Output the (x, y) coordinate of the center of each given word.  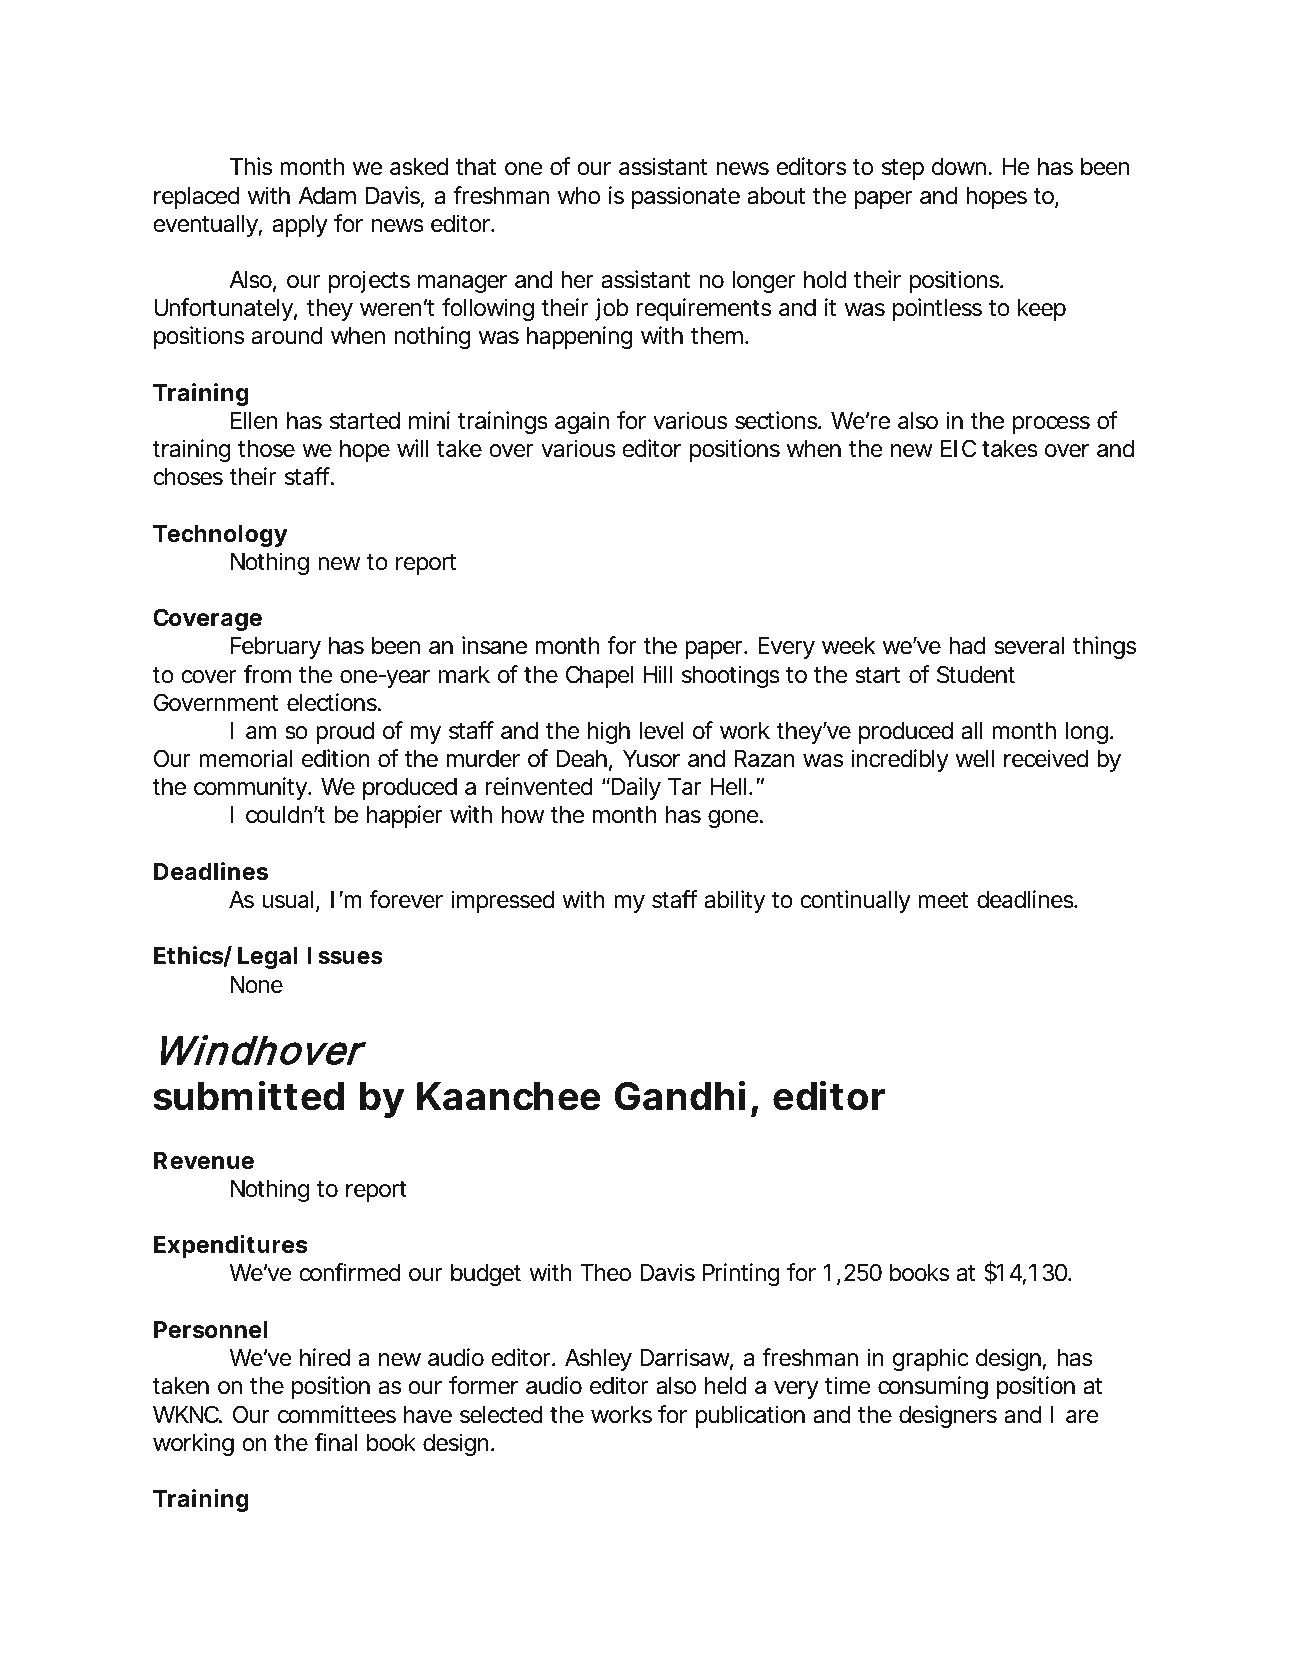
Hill (657, 674)
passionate (686, 197)
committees (337, 1414)
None (256, 985)
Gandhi (680, 1095)
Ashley (598, 1360)
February (276, 648)
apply (300, 226)
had (967, 646)
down (961, 167)
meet (943, 900)
